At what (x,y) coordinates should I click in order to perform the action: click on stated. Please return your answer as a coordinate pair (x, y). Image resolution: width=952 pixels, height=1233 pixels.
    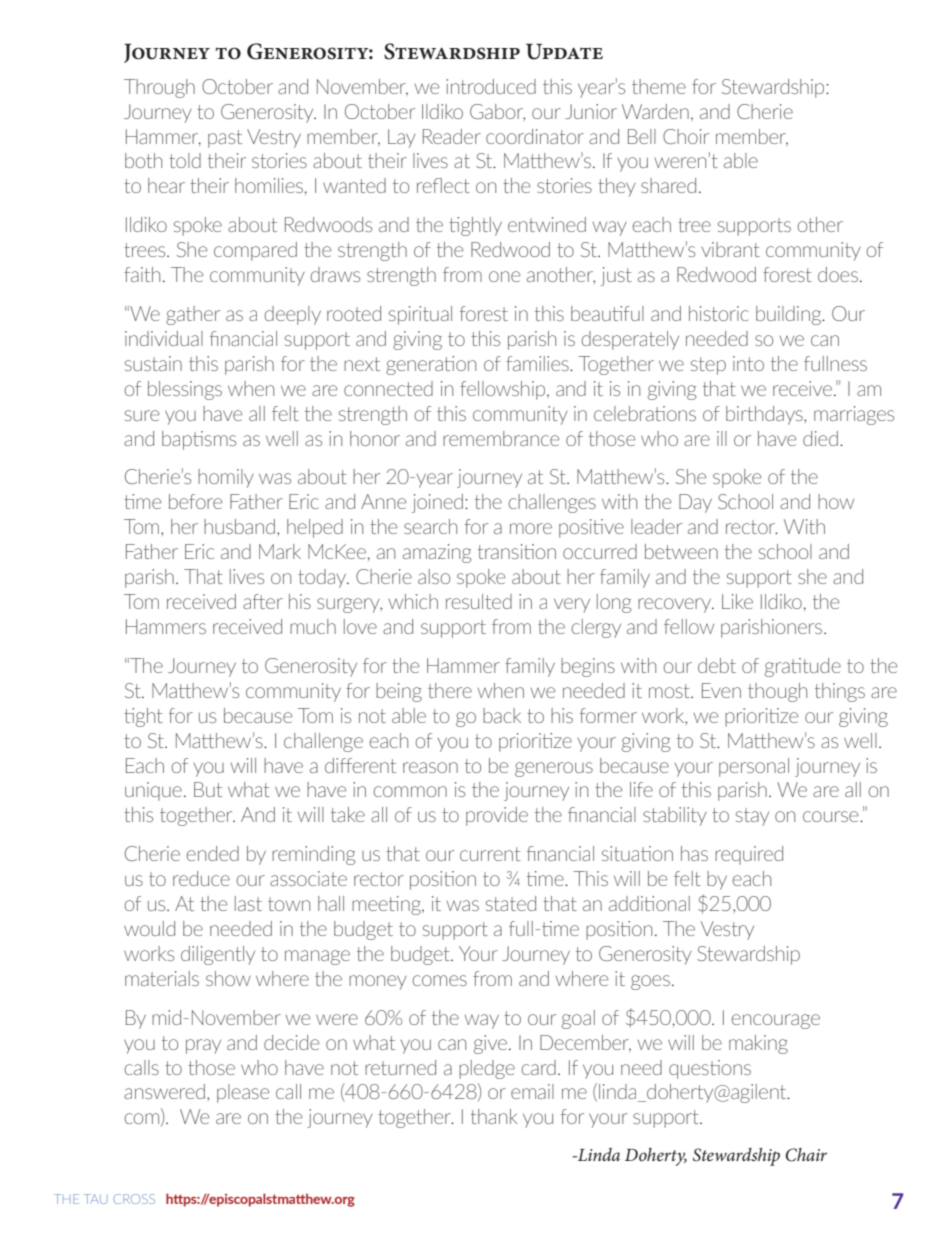
    Looking at the image, I should click on (511, 903).
